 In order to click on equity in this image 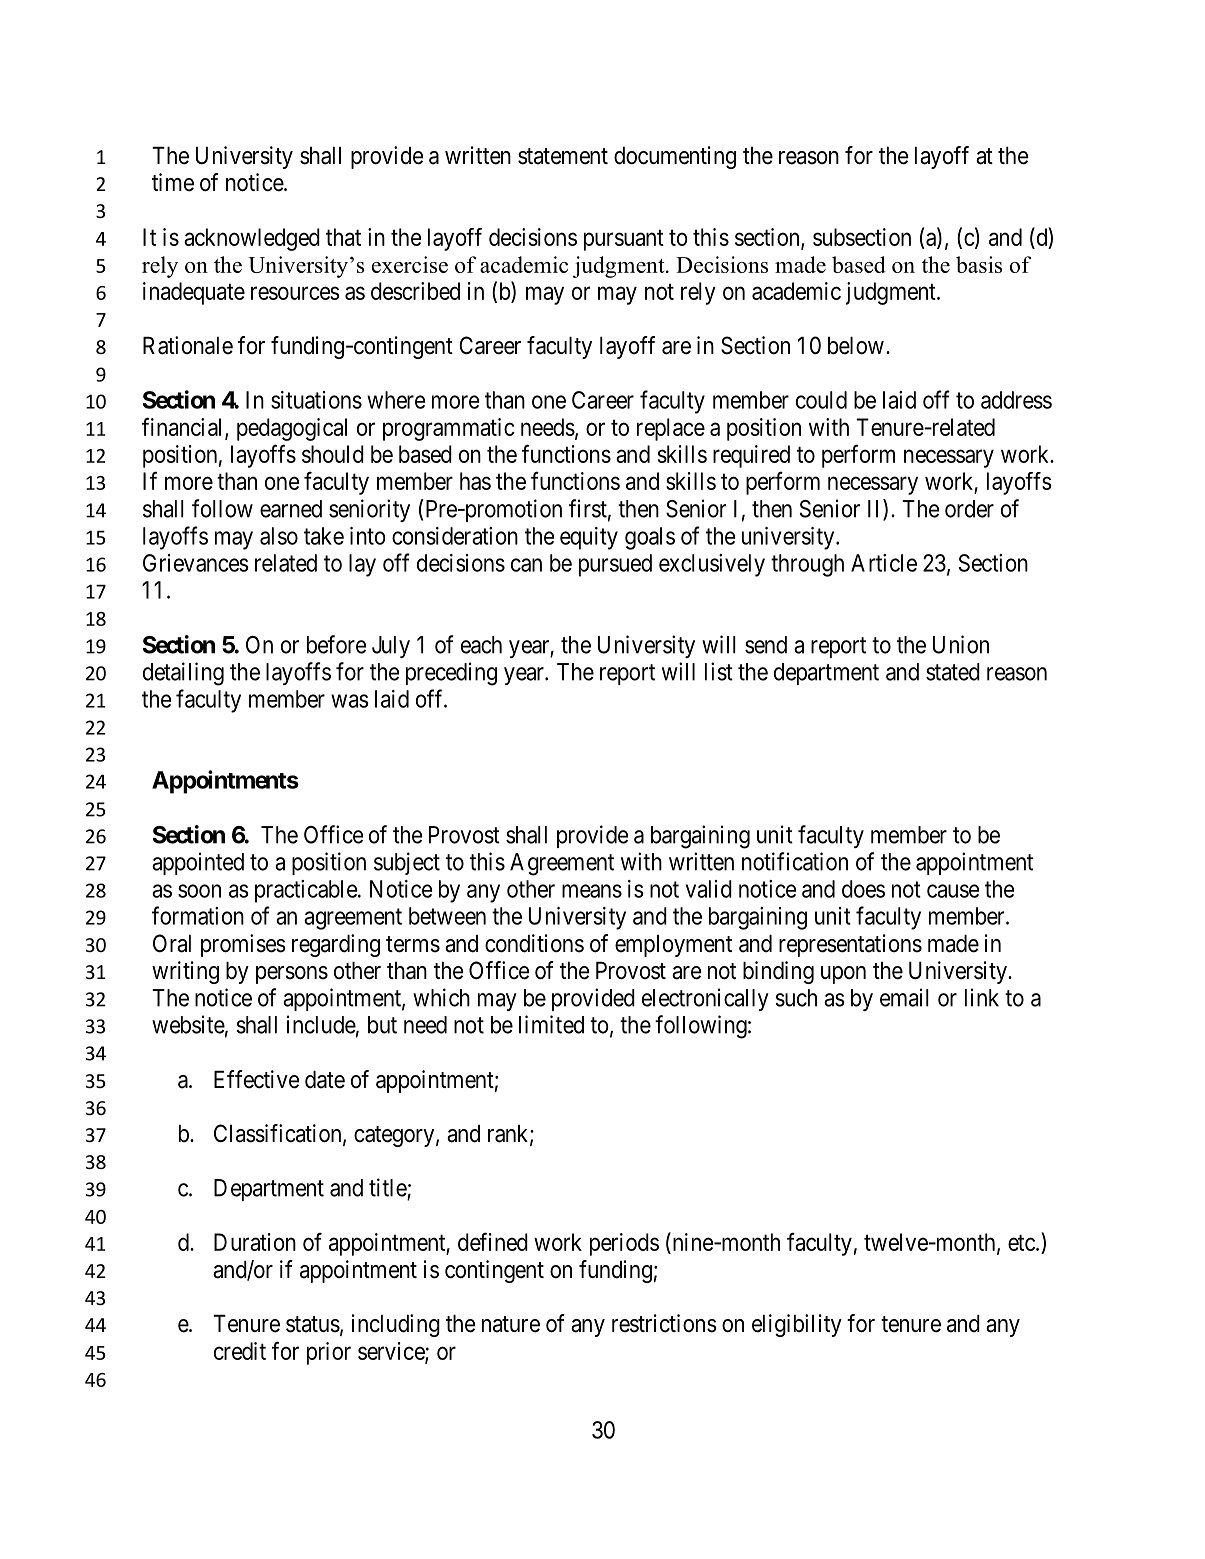, I will do `click(589, 538)`.
